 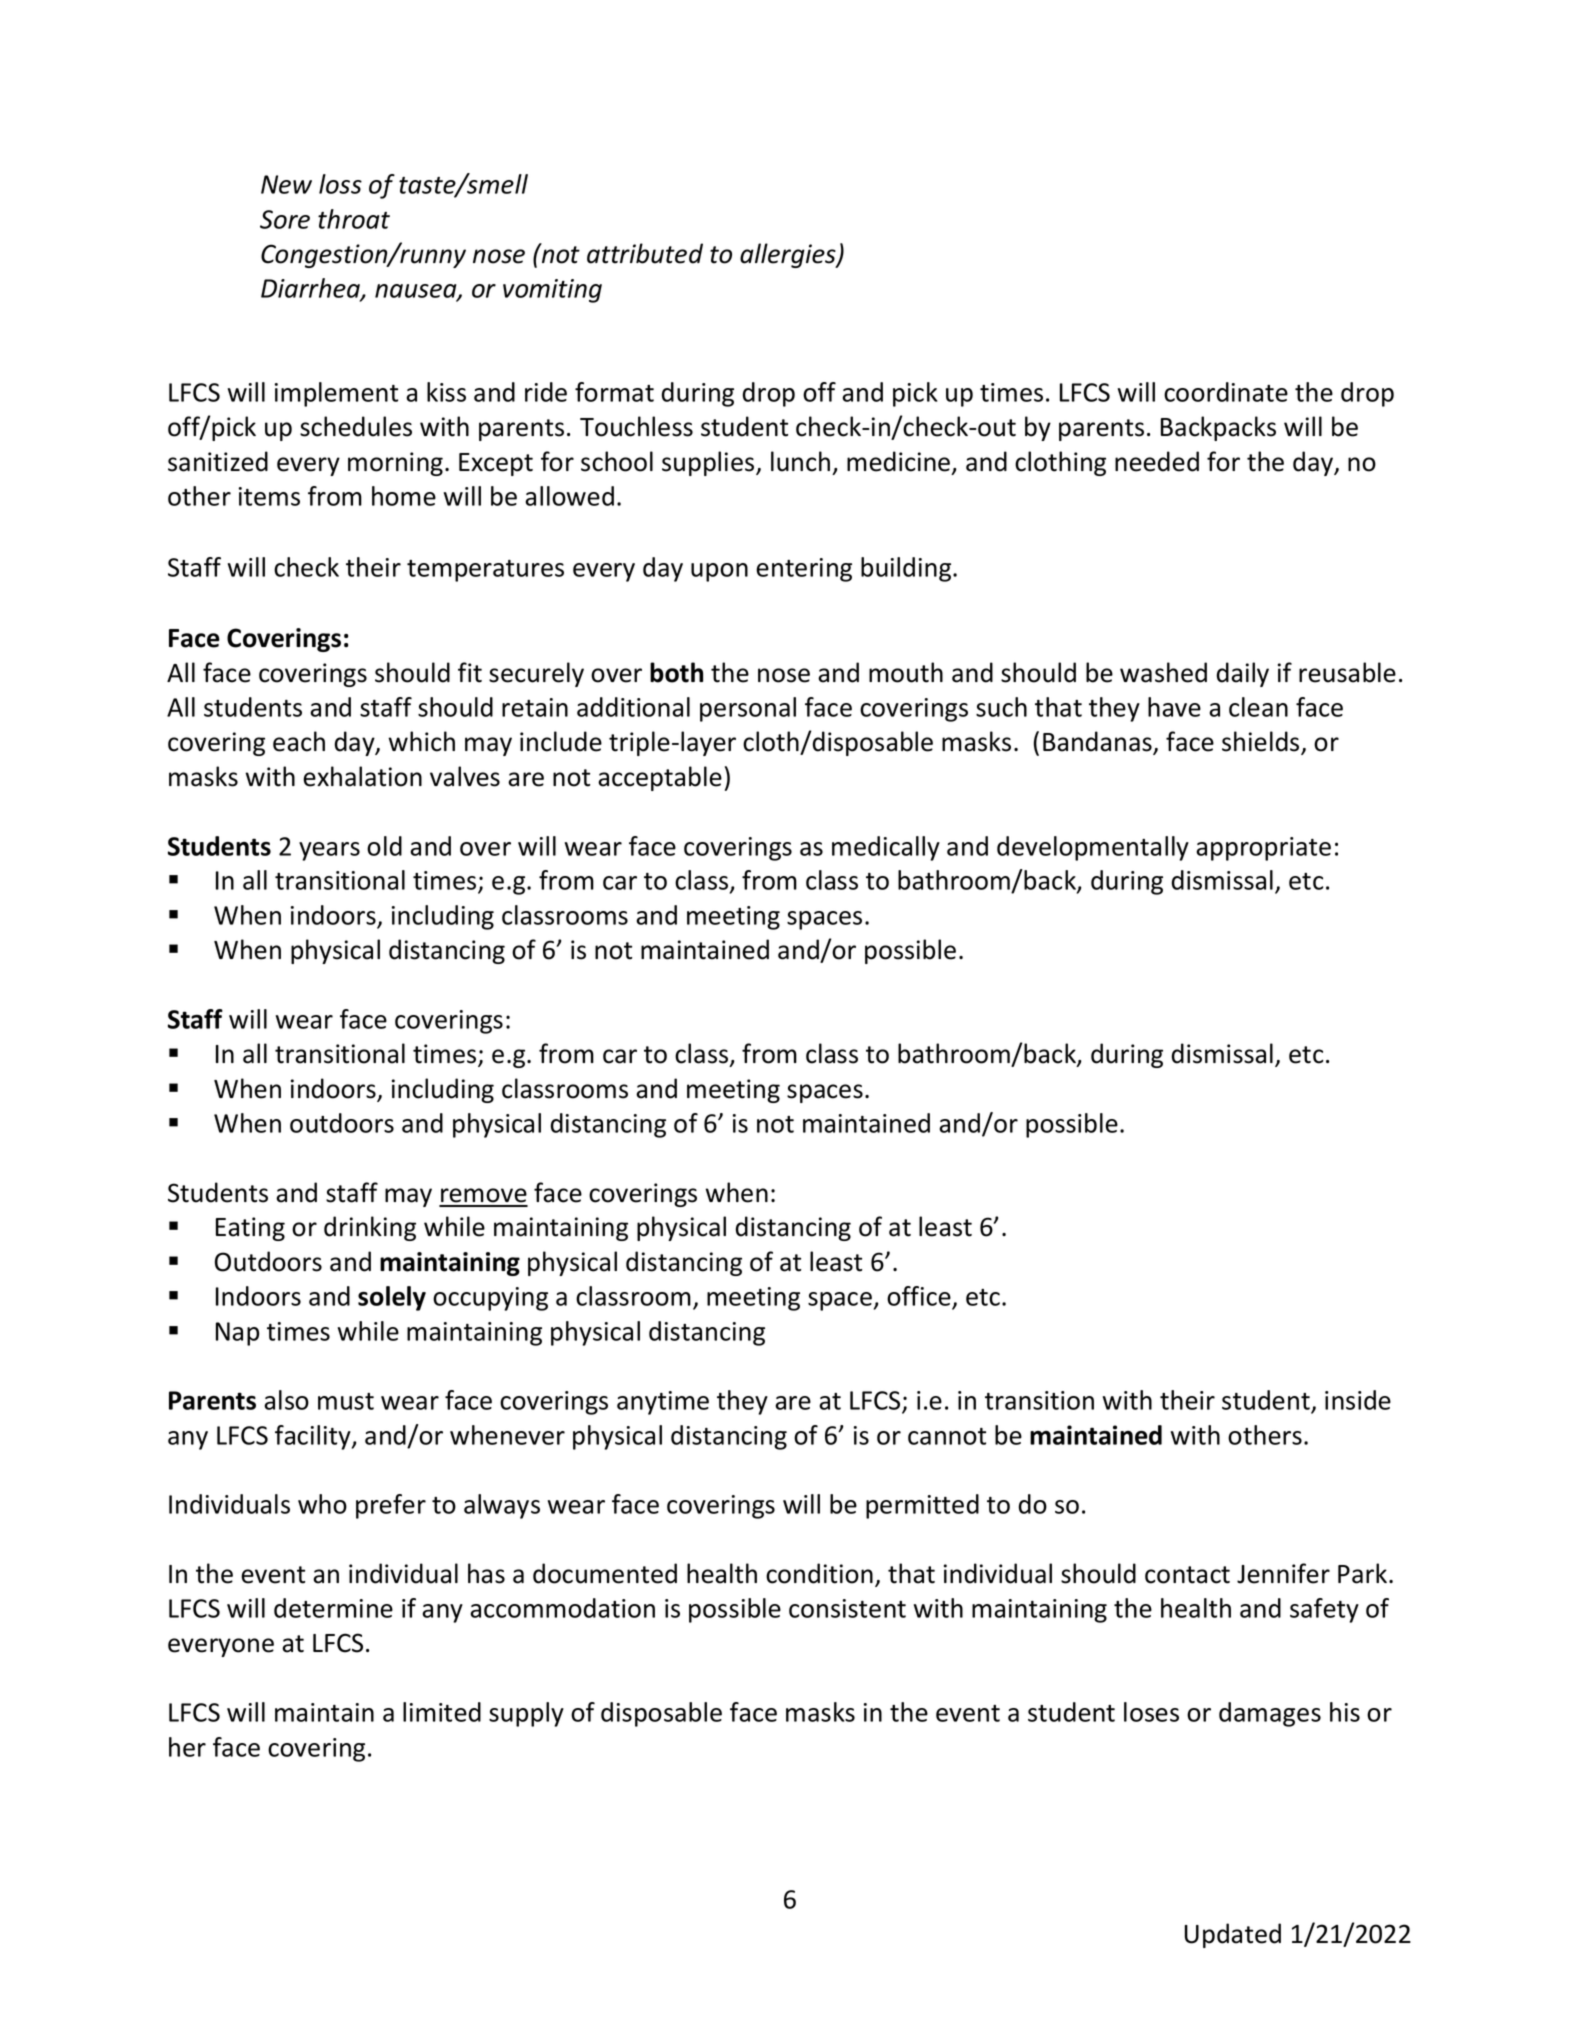 What do you see at coordinates (442, 1712) in the document?
I see `limited` at bounding box center [442, 1712].
